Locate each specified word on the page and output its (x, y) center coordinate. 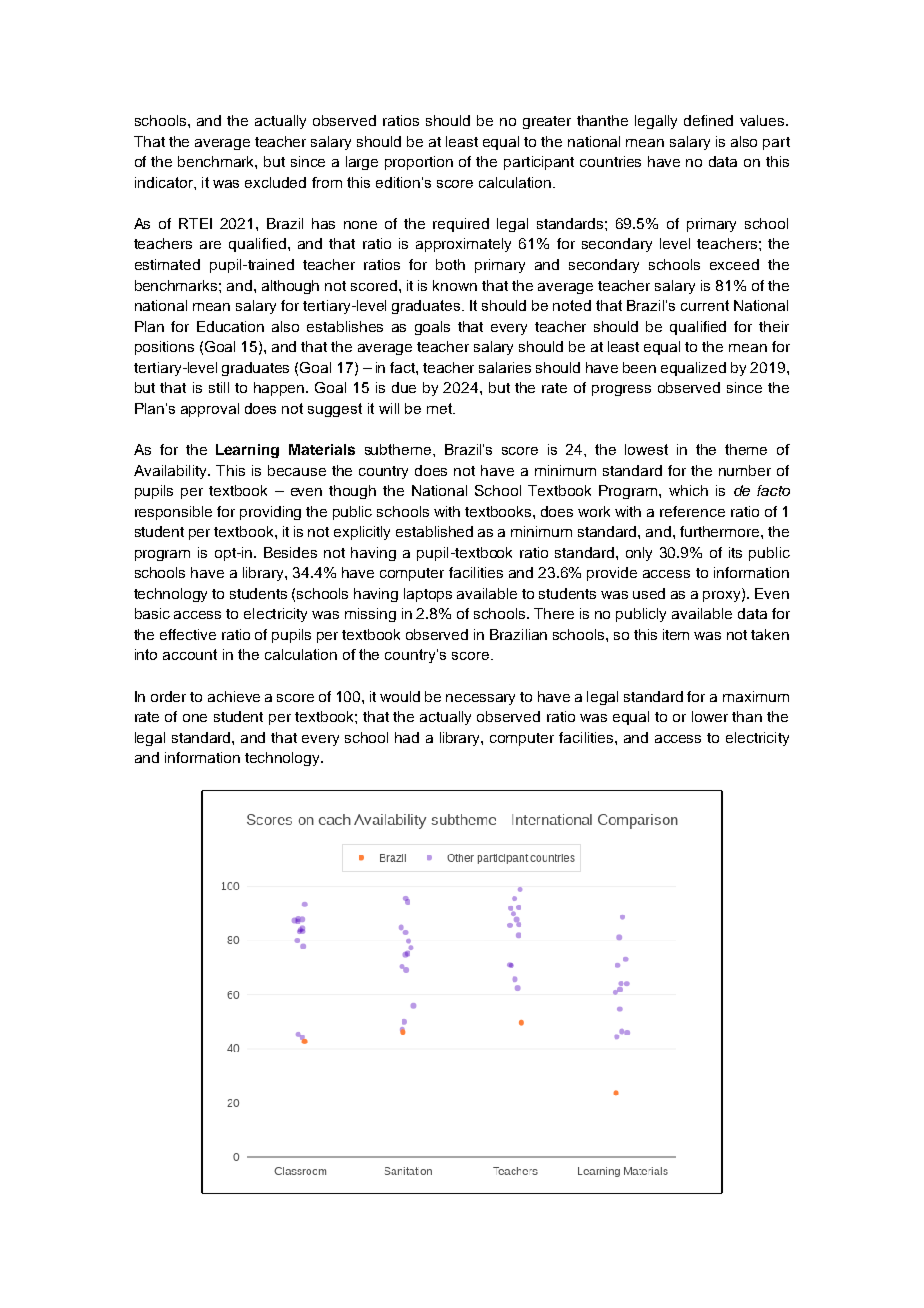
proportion (419, 163)
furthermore (721, 531)
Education (230, 326)
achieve (234, 696)
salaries (505, 367)
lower (710, 716)
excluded (275, 182)
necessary (480, 699)
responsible (173, 513)
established (434, 531)
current (705, 305)
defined (708, 120)
